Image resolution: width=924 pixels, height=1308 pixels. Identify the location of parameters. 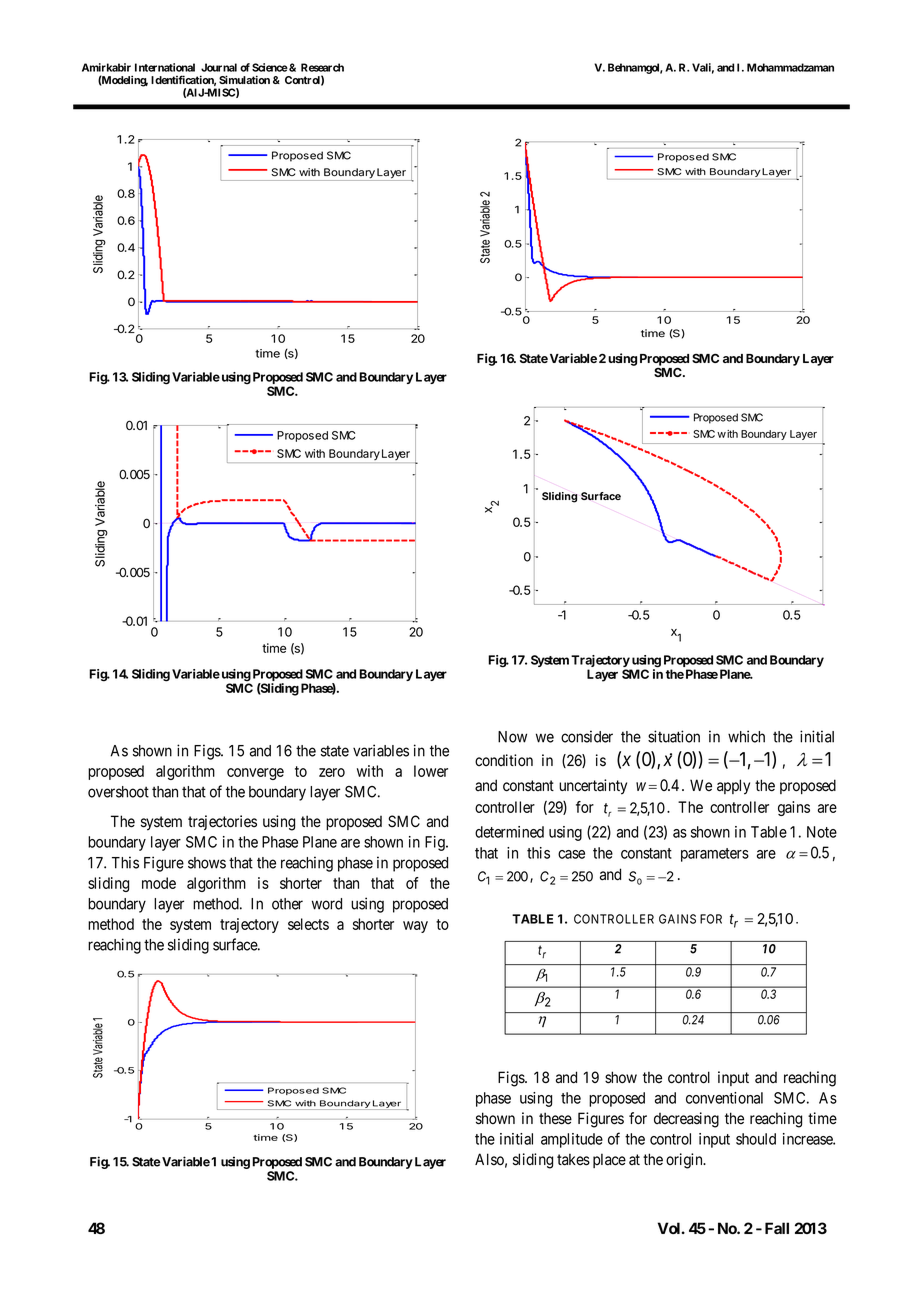
(715, 855).
